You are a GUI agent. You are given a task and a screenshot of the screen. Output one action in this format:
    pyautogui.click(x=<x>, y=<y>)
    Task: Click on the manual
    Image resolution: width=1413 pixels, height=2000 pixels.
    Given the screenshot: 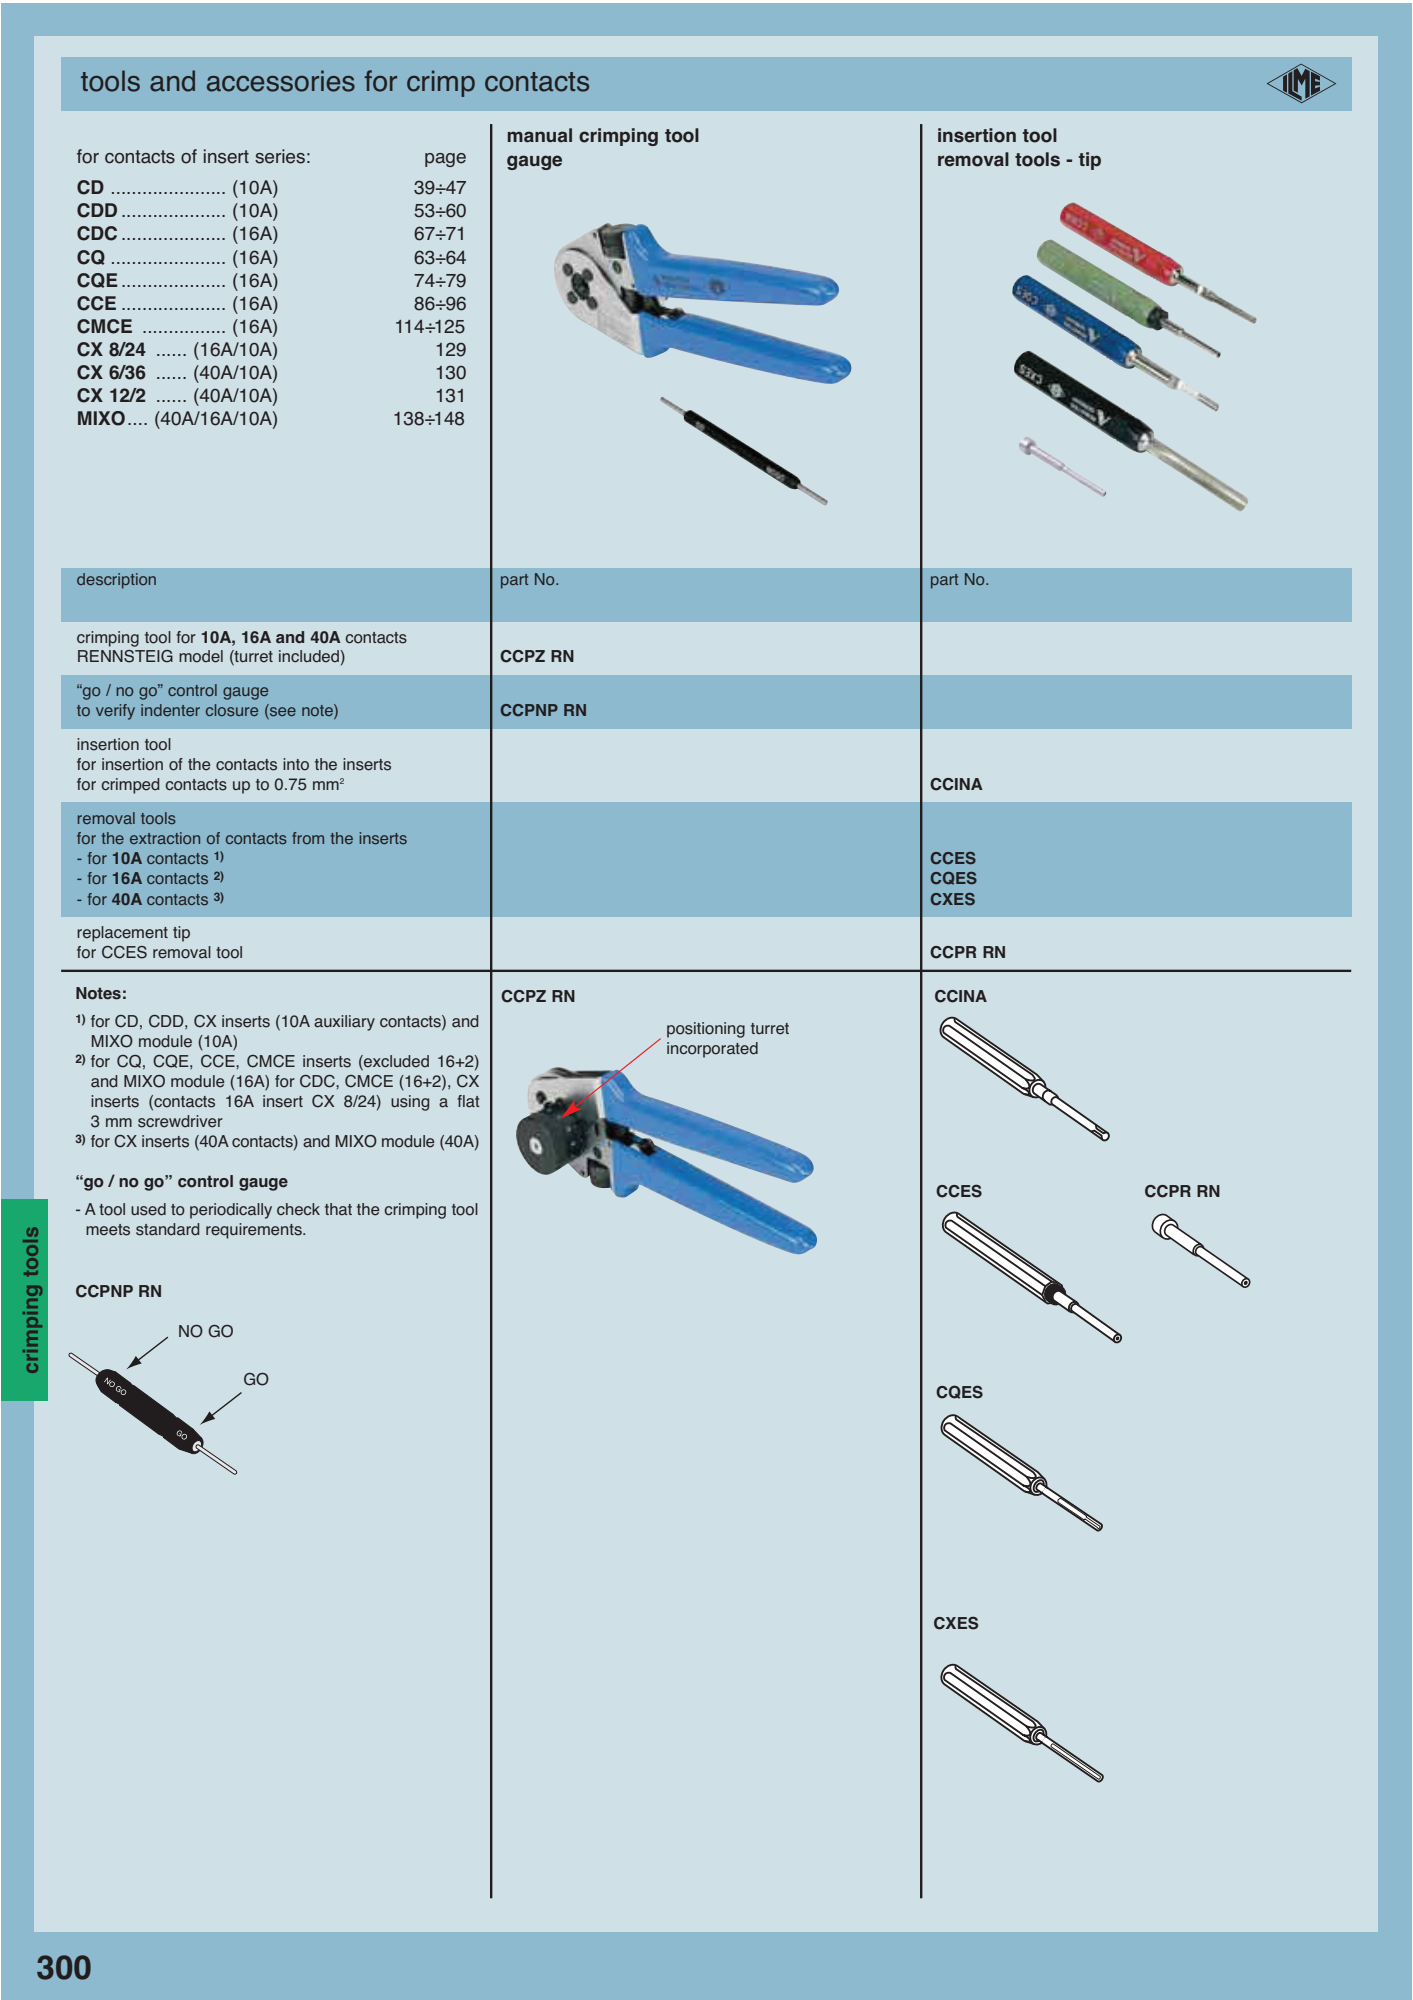 What is the action you would take?
    pyautogui.click(x=540, y=135)
